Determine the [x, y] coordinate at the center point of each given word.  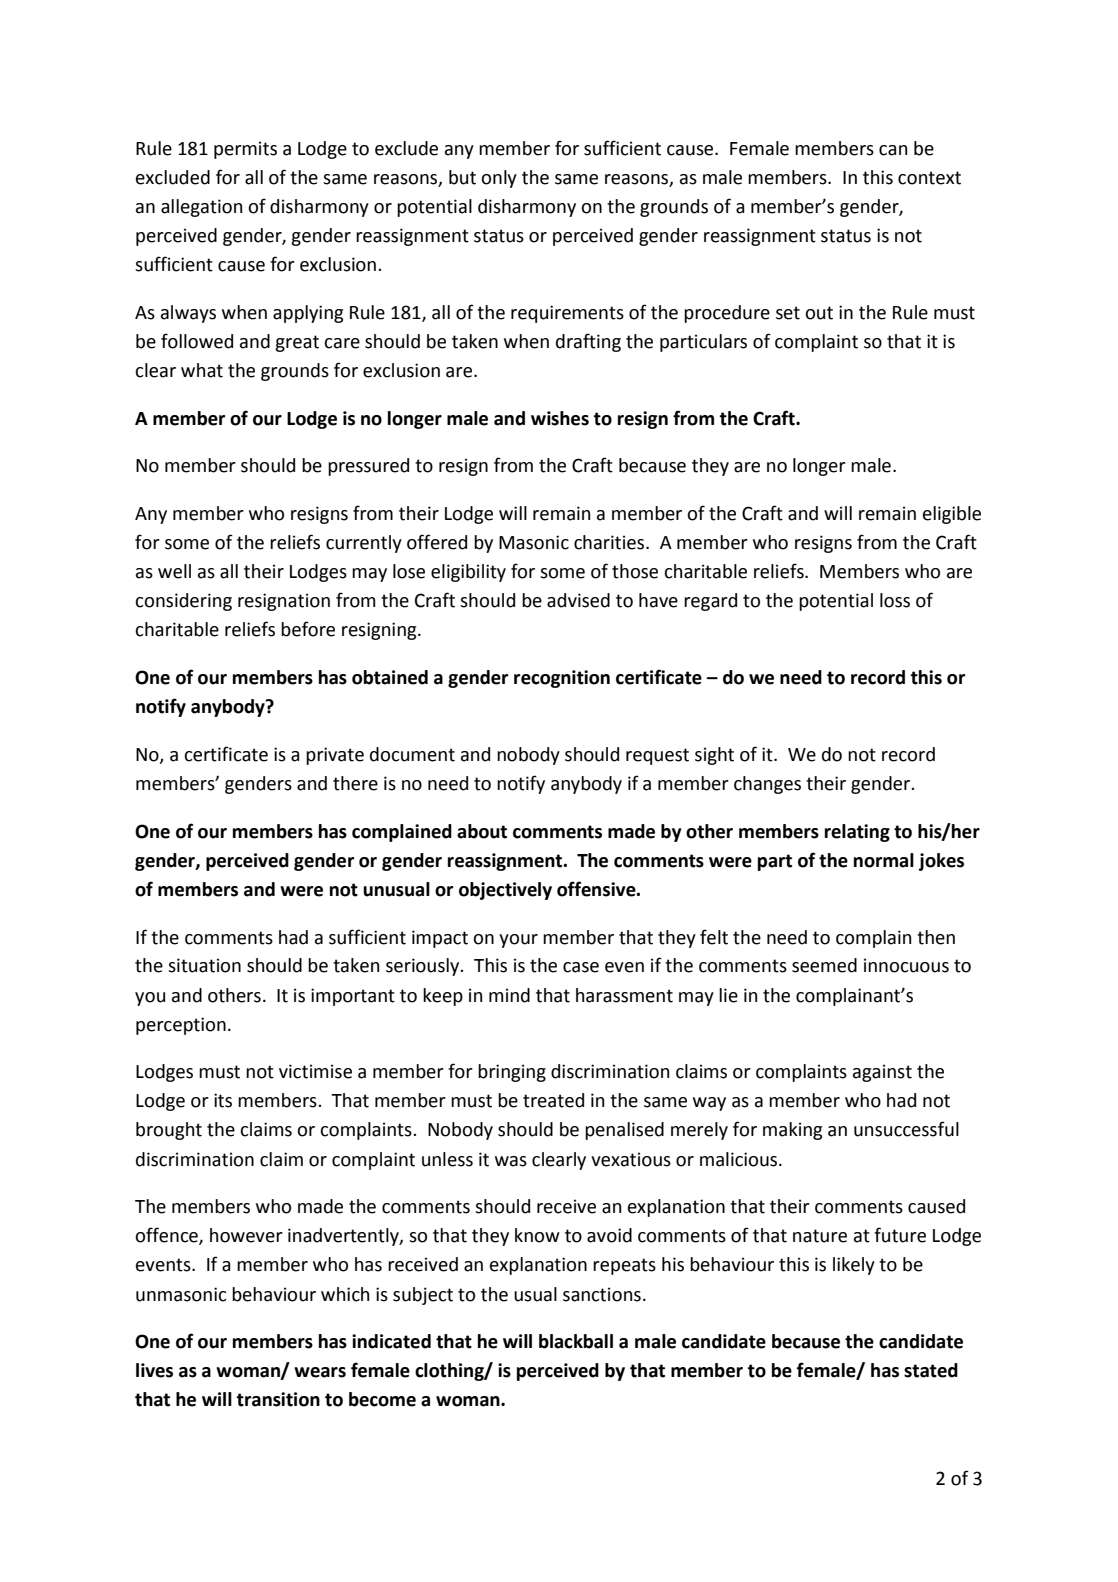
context [929, 178]
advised [578, 600]
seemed [824, 965]
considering [183, 602]
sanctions [602, 1294]
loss [895, 600]
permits [245, 150]
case [581, 967]
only [499, 179]
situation [204, 965]
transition [278, 1399]
